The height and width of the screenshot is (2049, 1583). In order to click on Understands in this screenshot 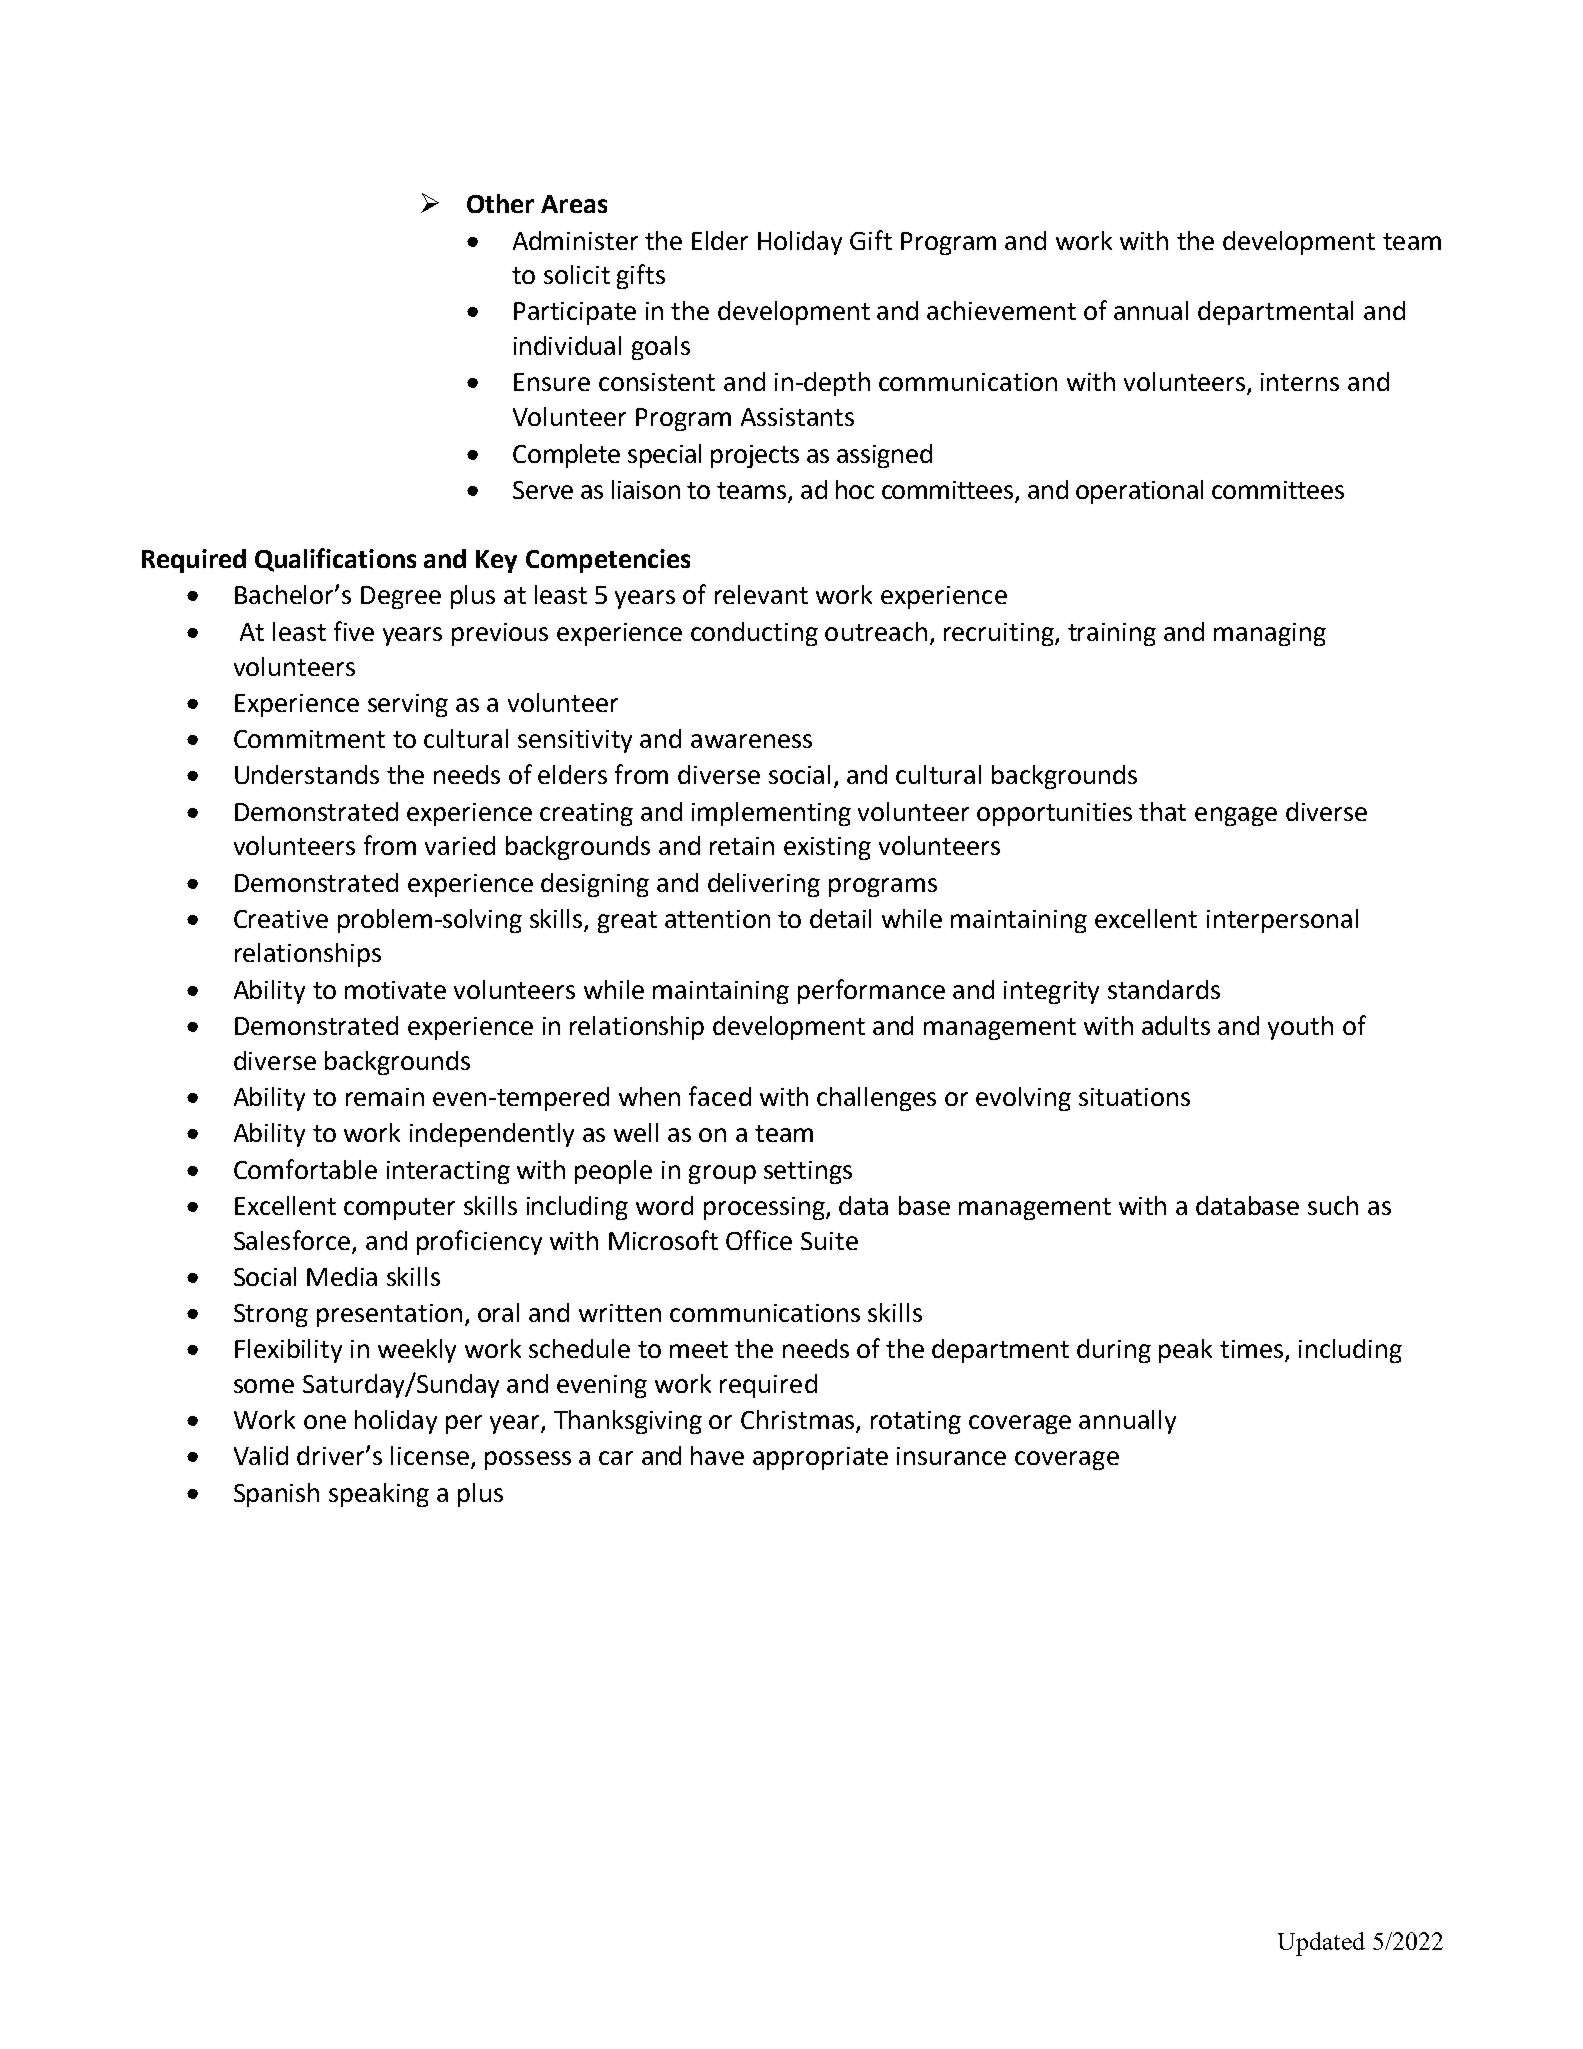, I will do `click(307, 774)`.
